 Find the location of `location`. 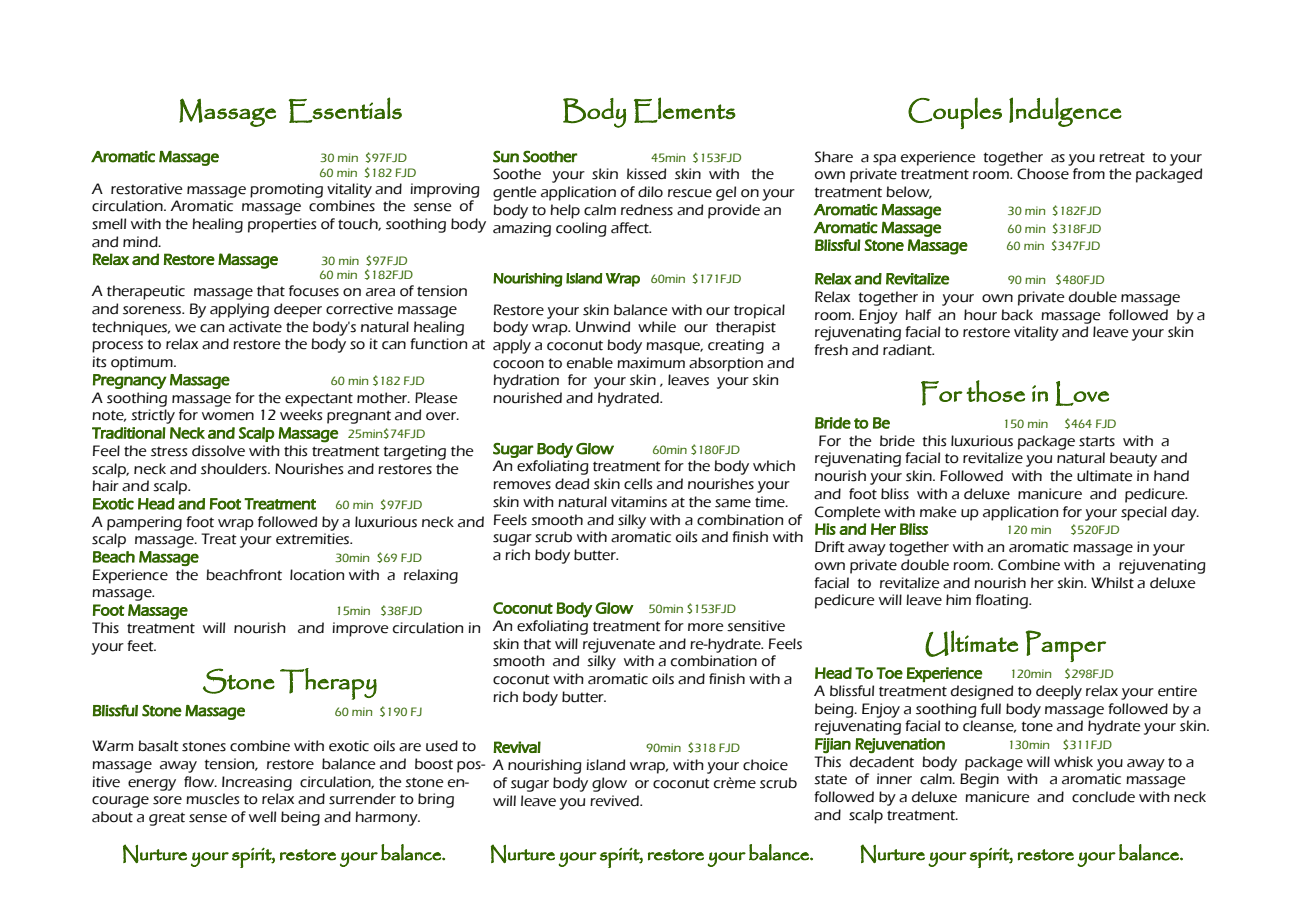

location is located at coordinates (317, 575).
